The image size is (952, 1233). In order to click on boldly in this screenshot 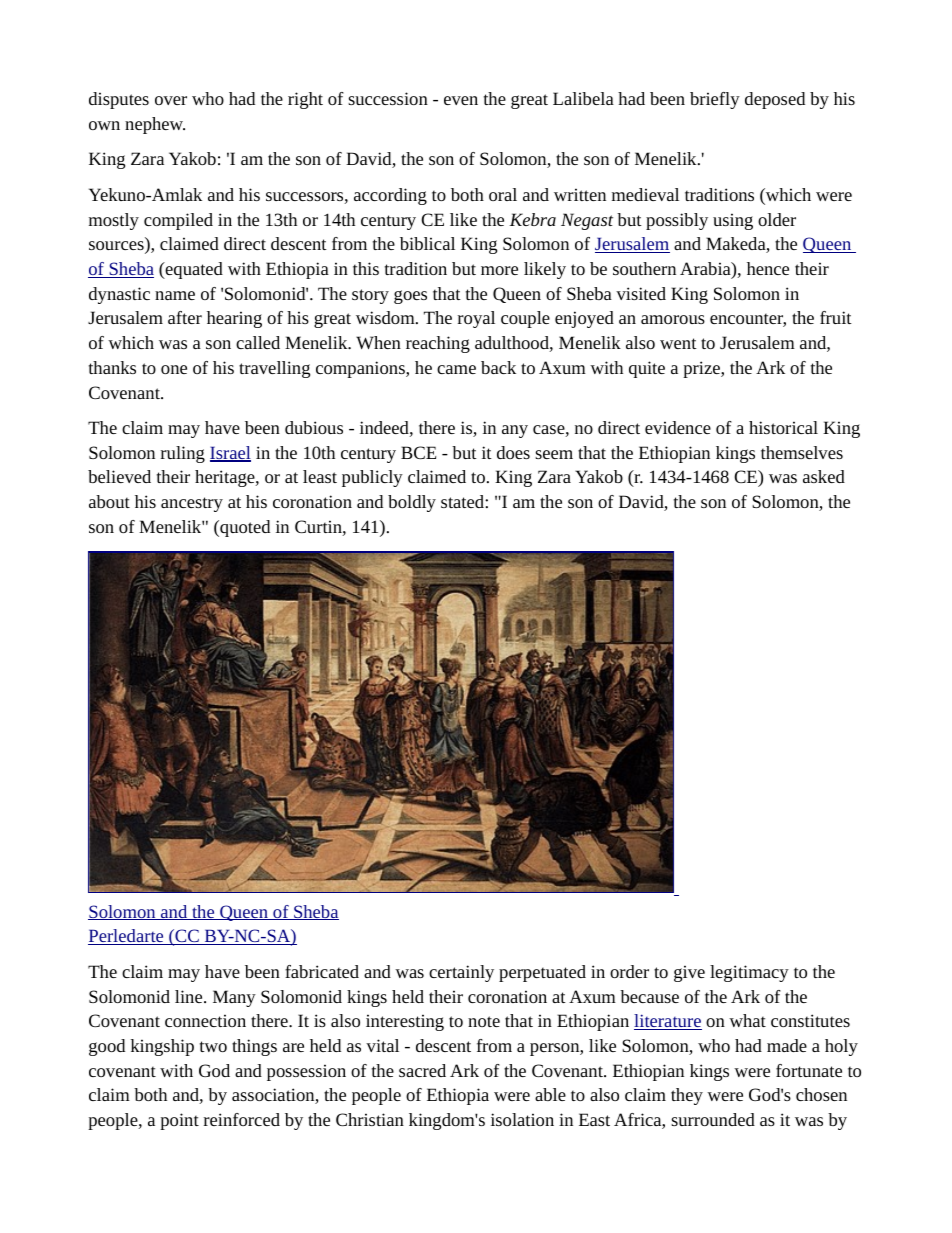, I will do `click(412, 503)`.
